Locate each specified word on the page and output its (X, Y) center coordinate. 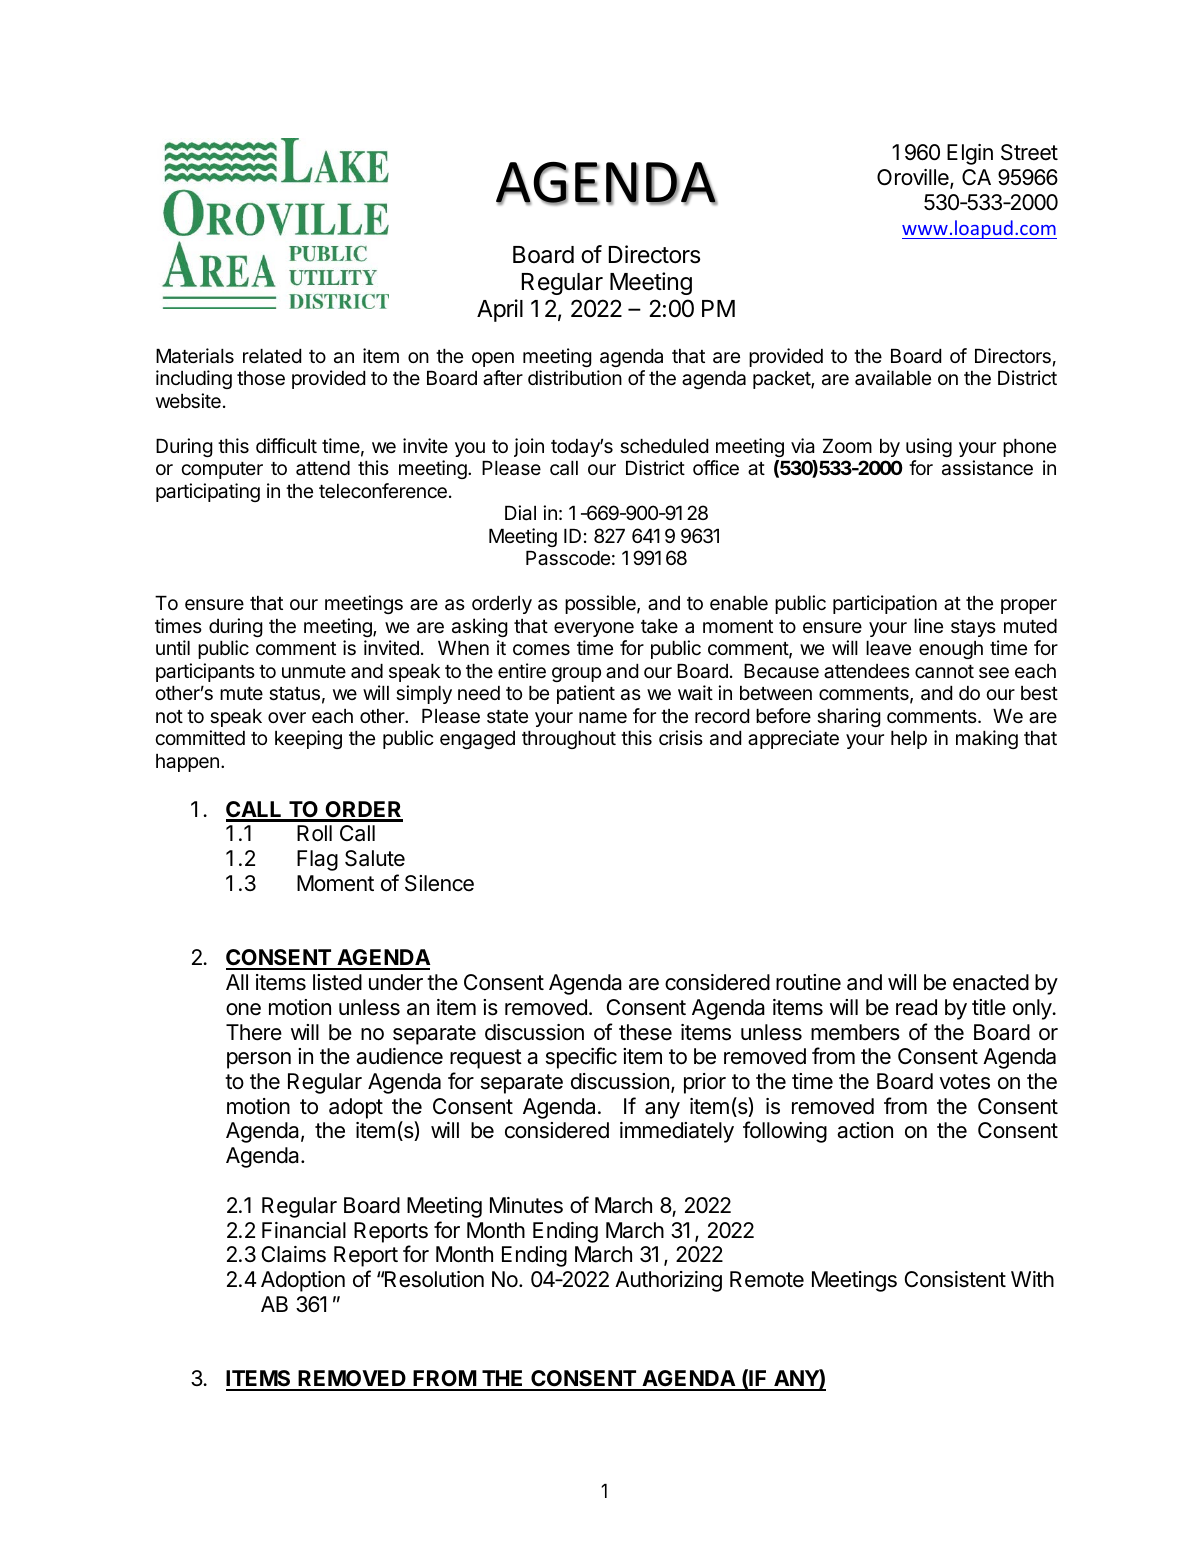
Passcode (568, 558)
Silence (439, 883)
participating (208, 492)
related (272, 356)
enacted (991, 982)
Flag (317, 860)
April (500, 310)
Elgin (970, 154)
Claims (294, 1254)
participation (885, 604)
